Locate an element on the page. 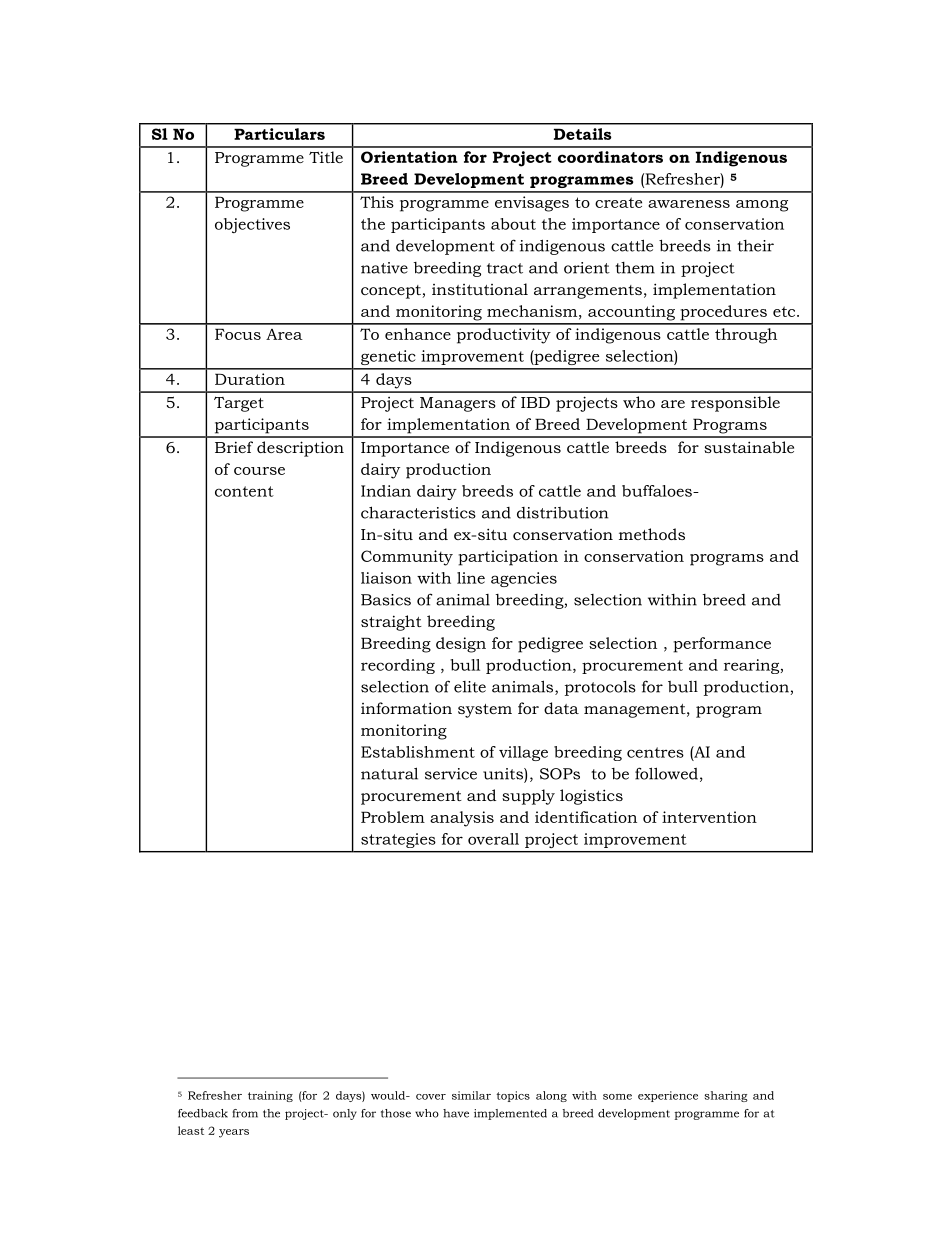 The height and width of the page is (1233, 952). similar is located at coordinates (471, 1095).
